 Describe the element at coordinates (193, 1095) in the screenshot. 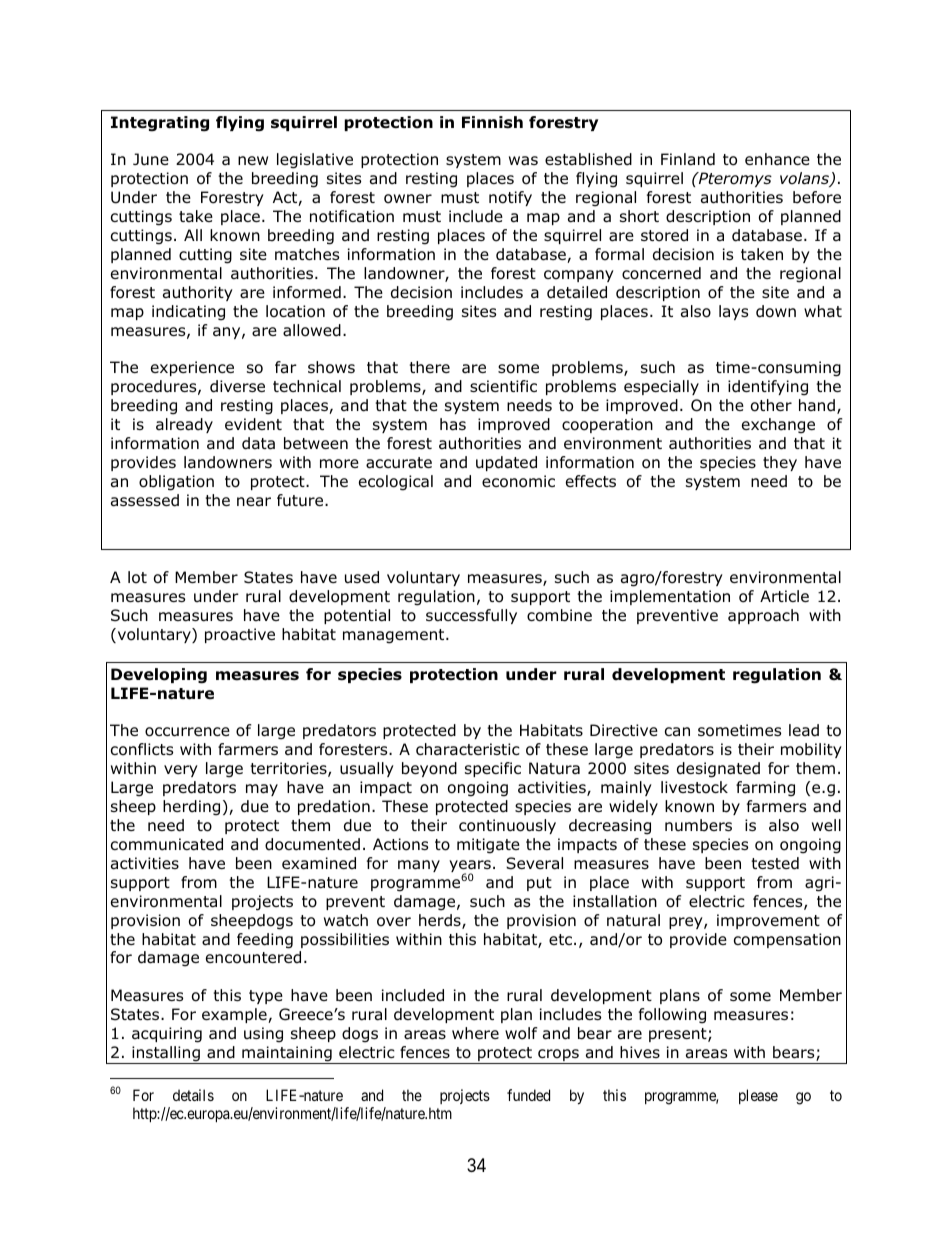

I see `details` at that location.
